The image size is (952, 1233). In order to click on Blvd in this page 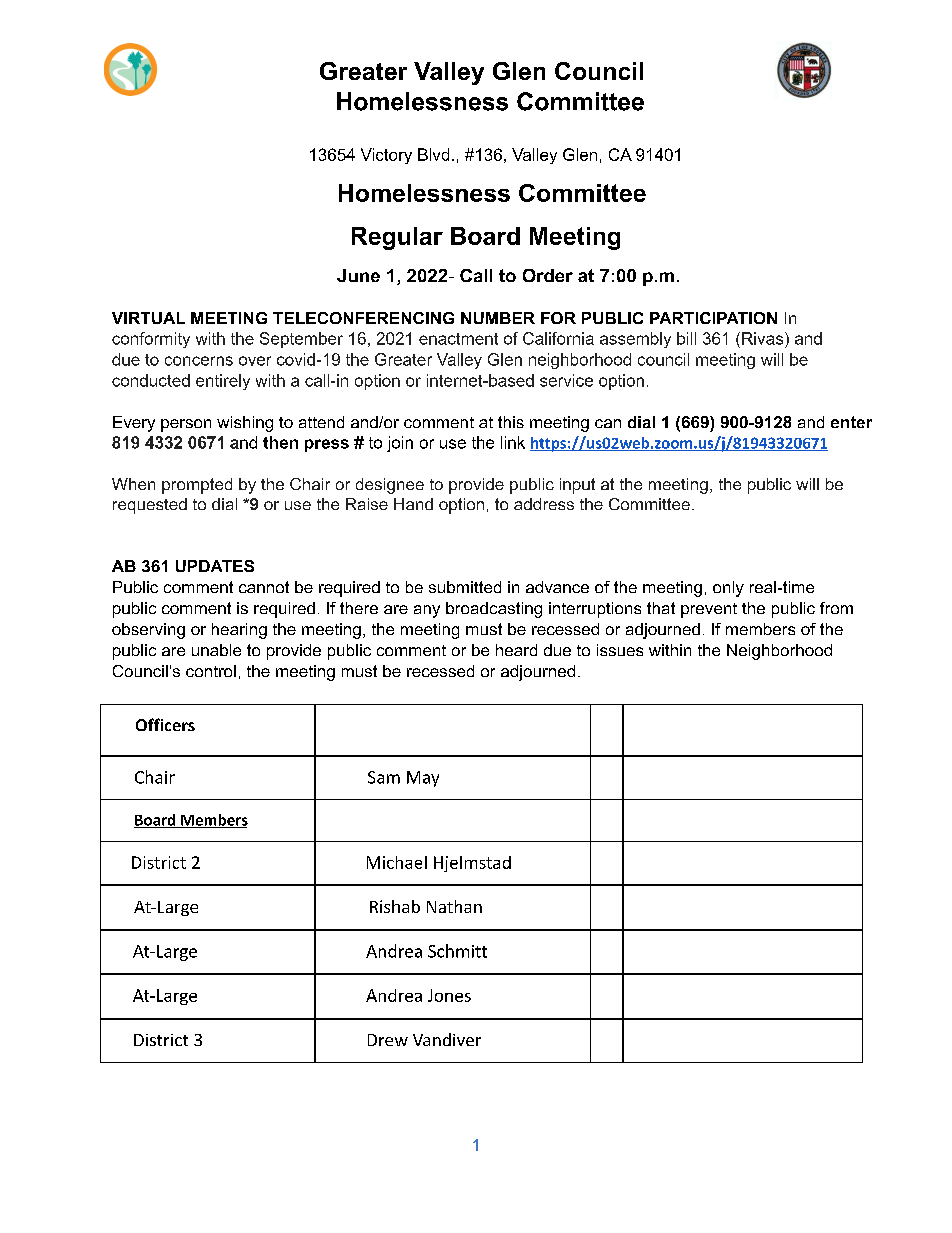, I will do `click(433, 154)`.
